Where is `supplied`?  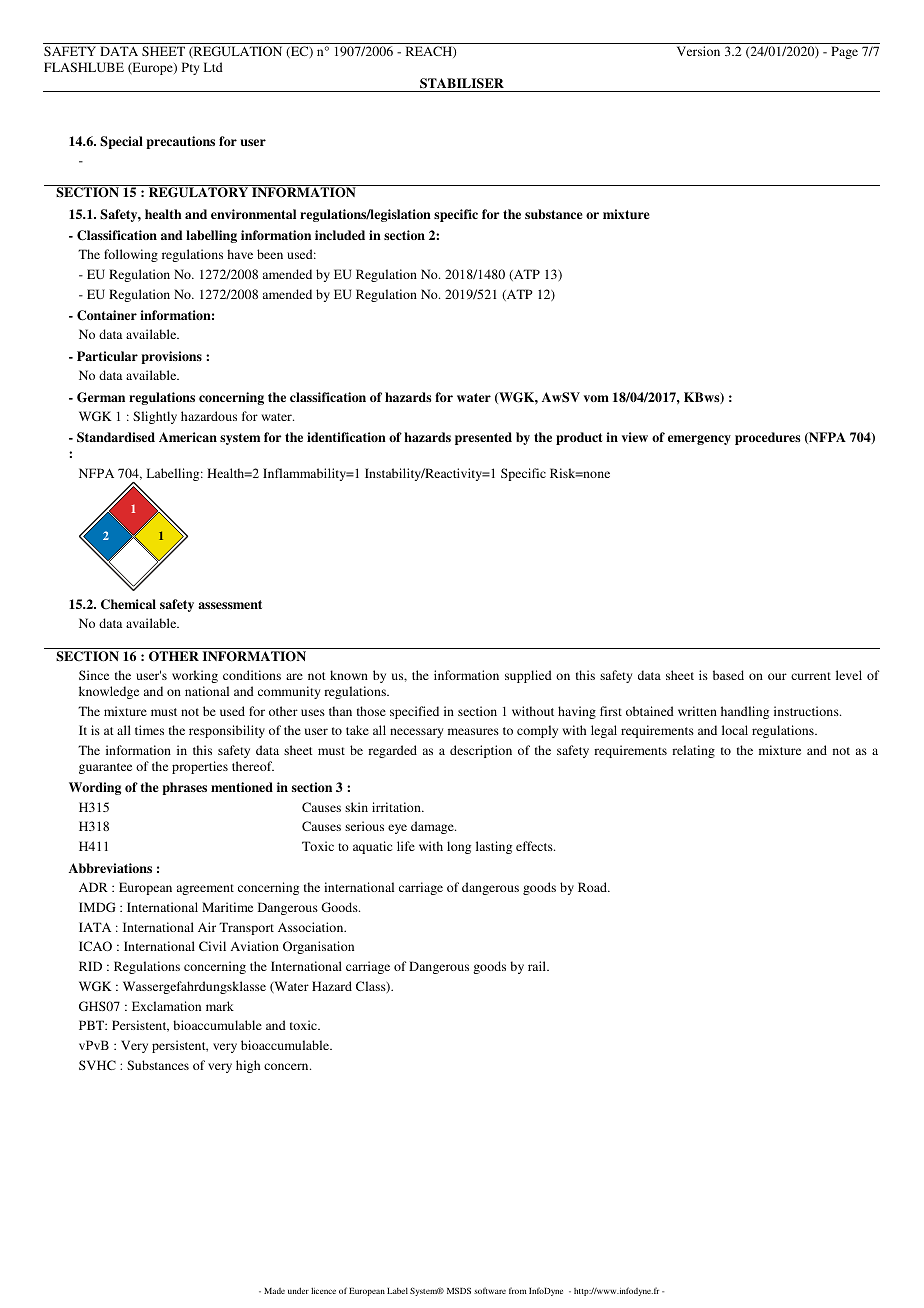
supplied is located at coordinates (528, 676).
